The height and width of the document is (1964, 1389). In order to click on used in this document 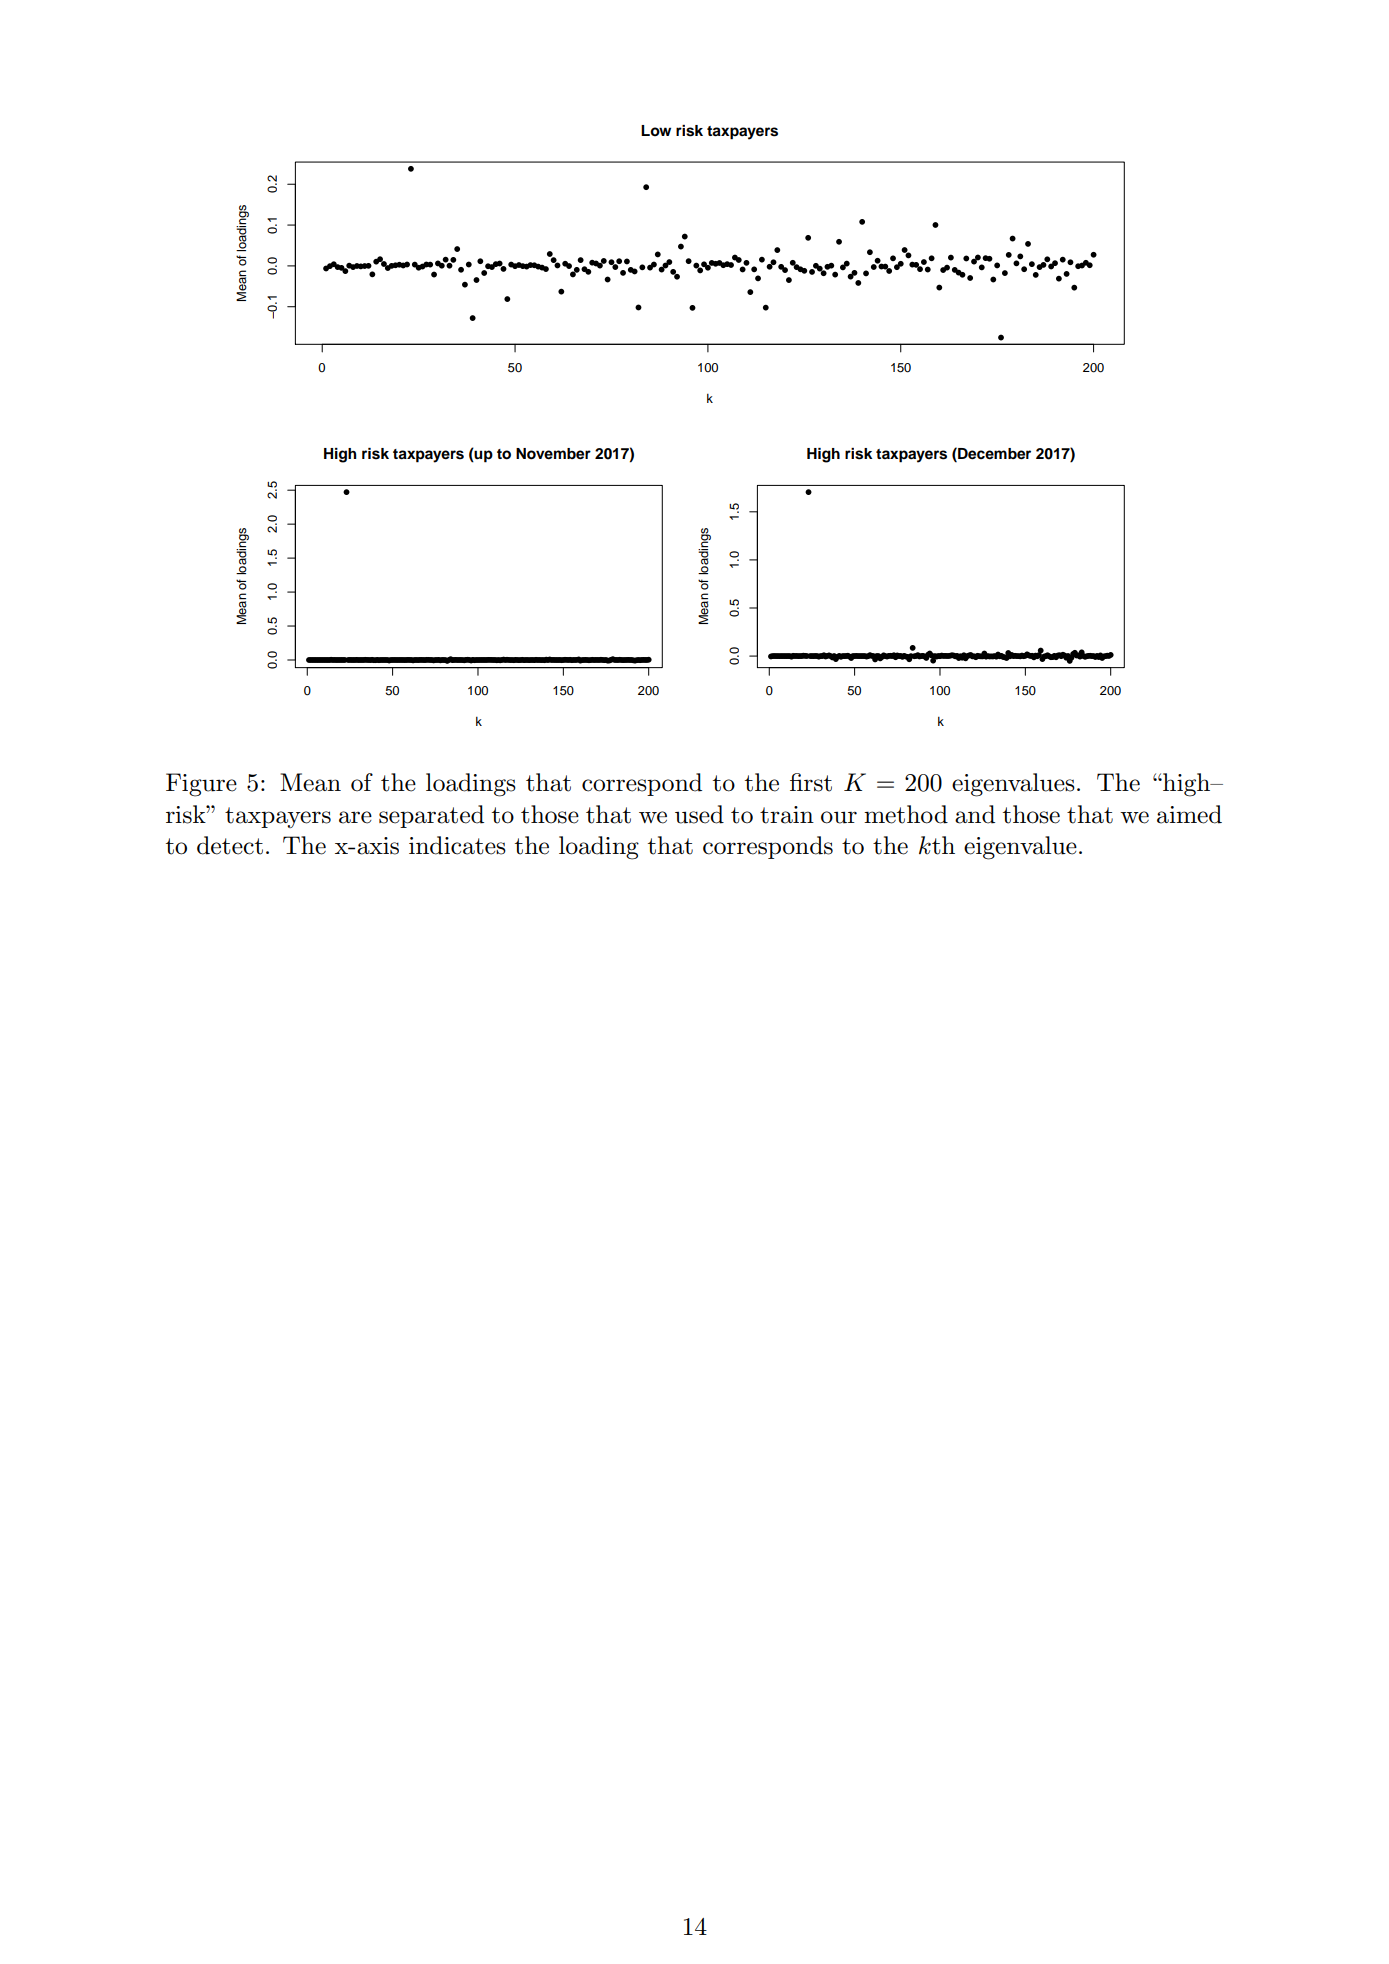, I will do `click(699, 814)`.
